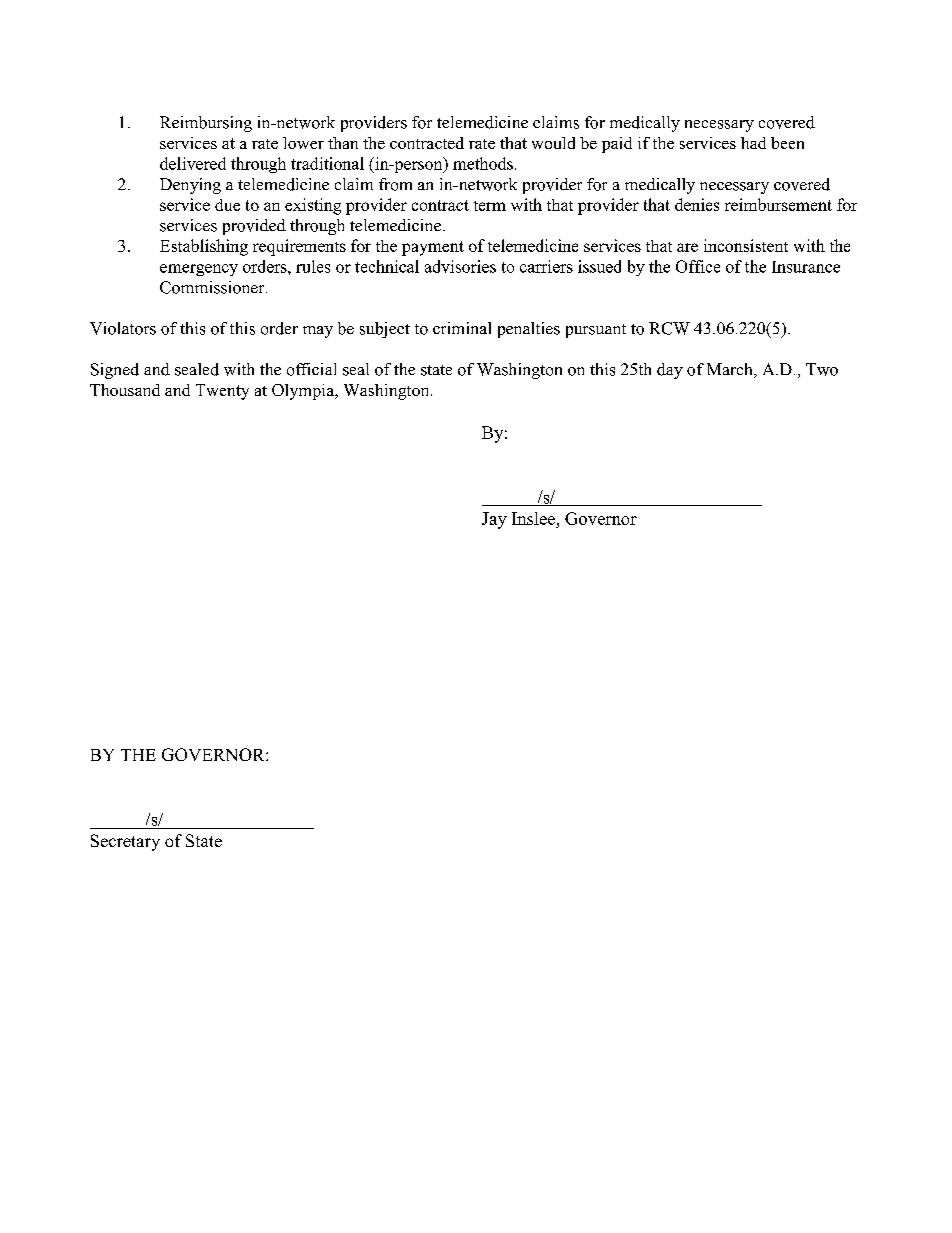 This screenshot has width=952, height=1233. What do you see at coordinates (483, 163) in the screenshot?
I see `methods` at bounding box center [483, 163].
